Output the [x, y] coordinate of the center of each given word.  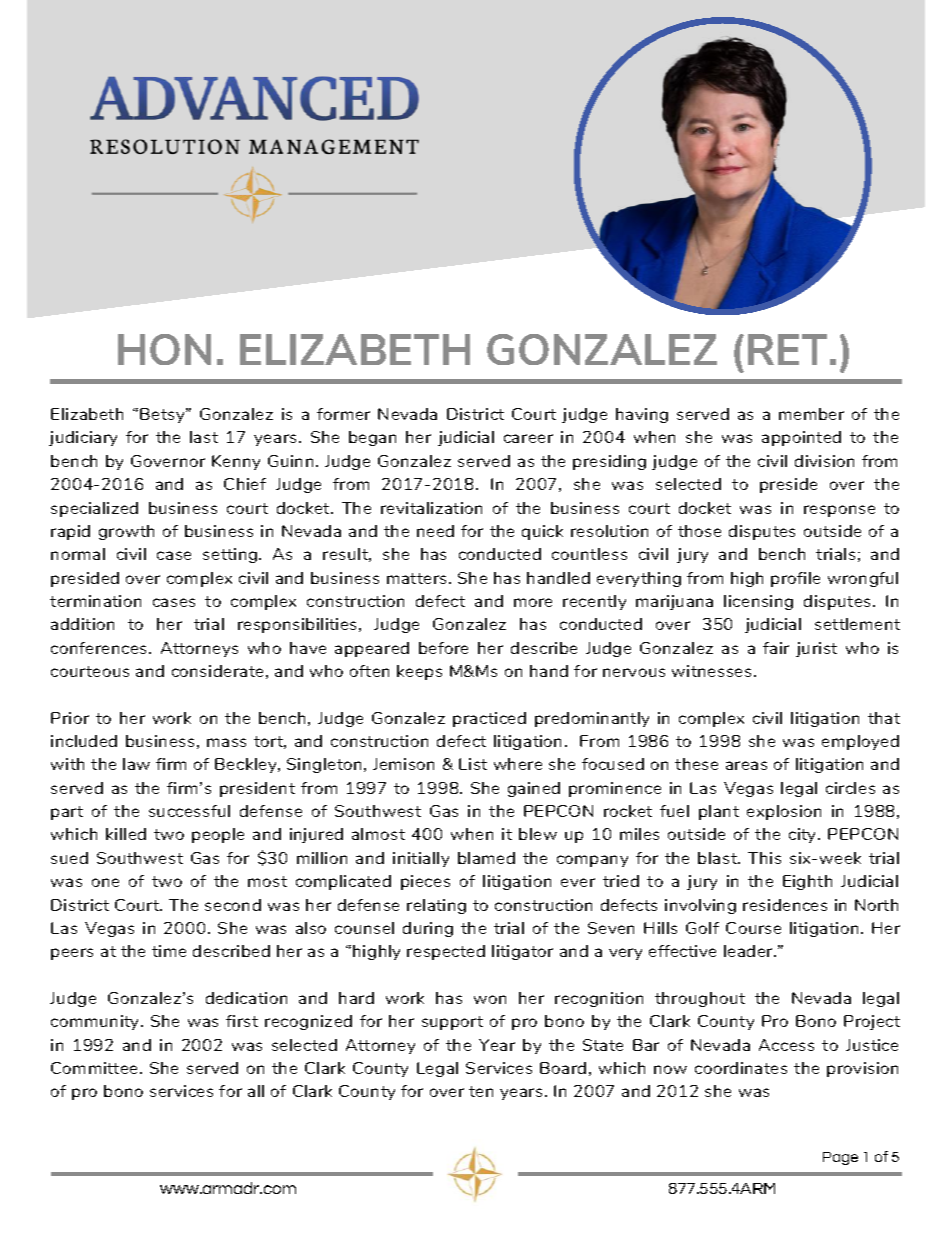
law [136, 764]
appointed [801, 438]
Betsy [163, 415]
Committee [94, 1068]
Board [563, 1068]
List [473, 764]
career [528, 438]
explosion [784, 812]
